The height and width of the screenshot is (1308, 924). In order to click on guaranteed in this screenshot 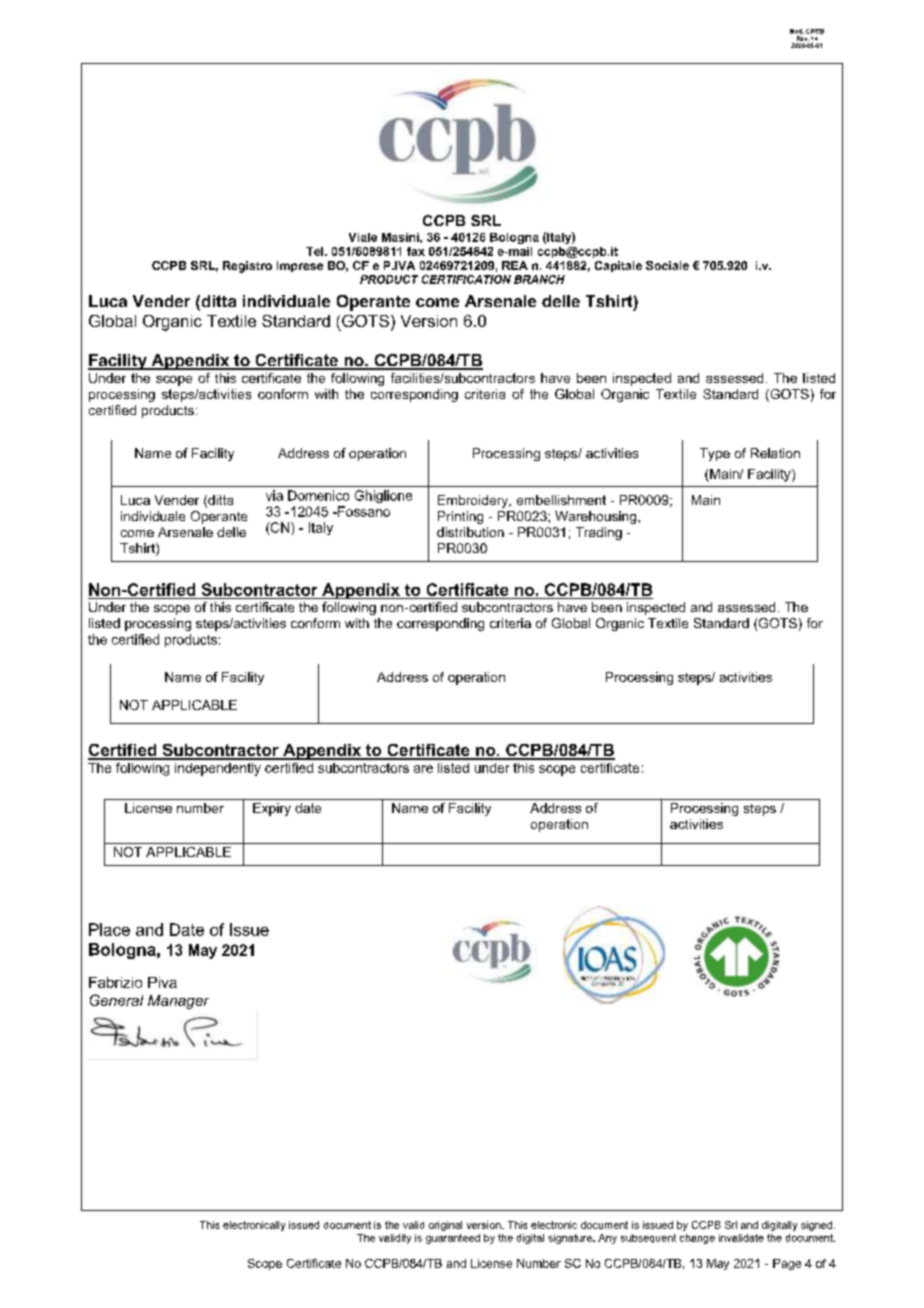, I will do `click(453, 1239)`.
